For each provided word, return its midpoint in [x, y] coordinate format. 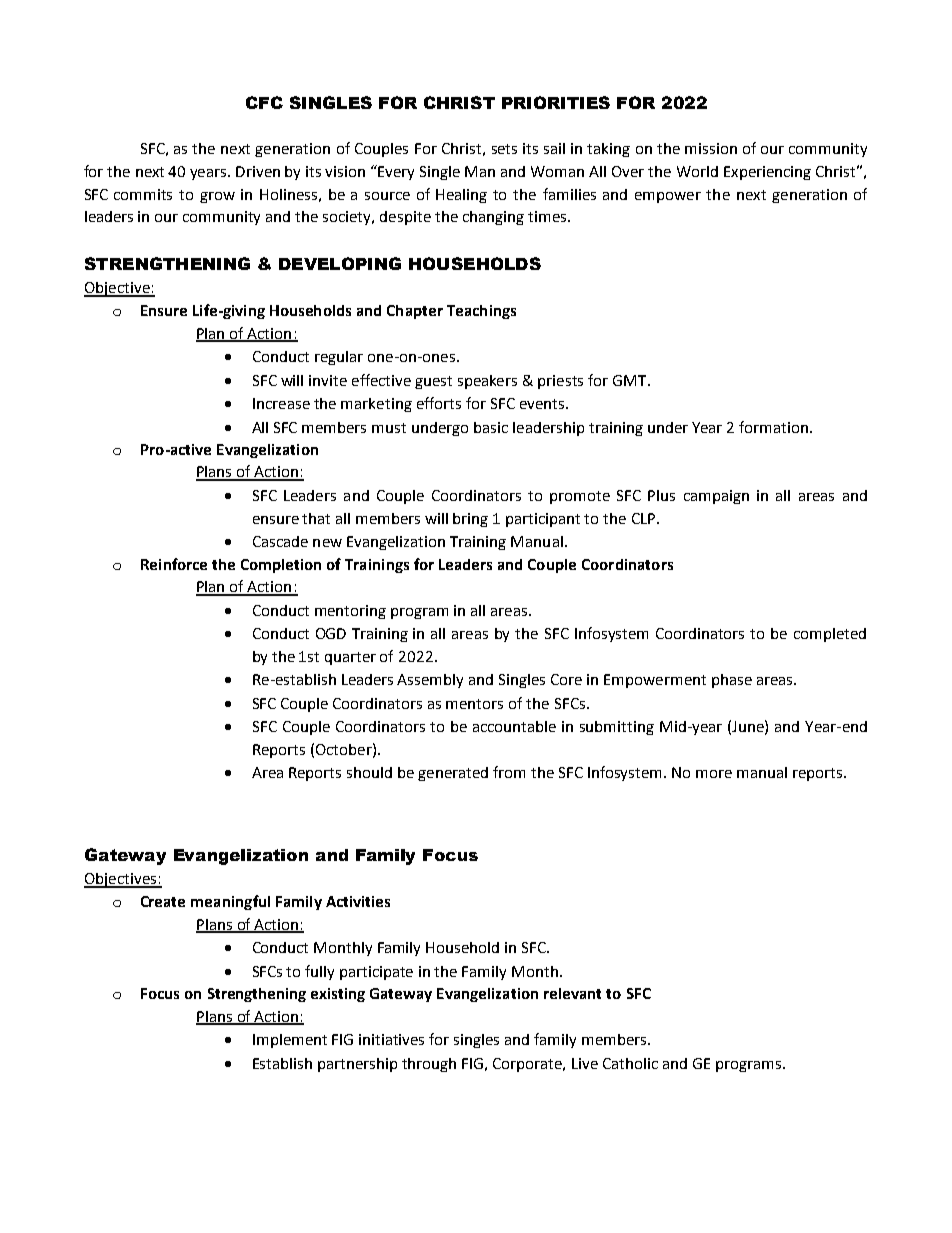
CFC [264, 102]
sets [504, 149]
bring [470, 520]
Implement [290, 1041]
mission [711, 148]
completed [830, 635]
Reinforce [174, 564]
